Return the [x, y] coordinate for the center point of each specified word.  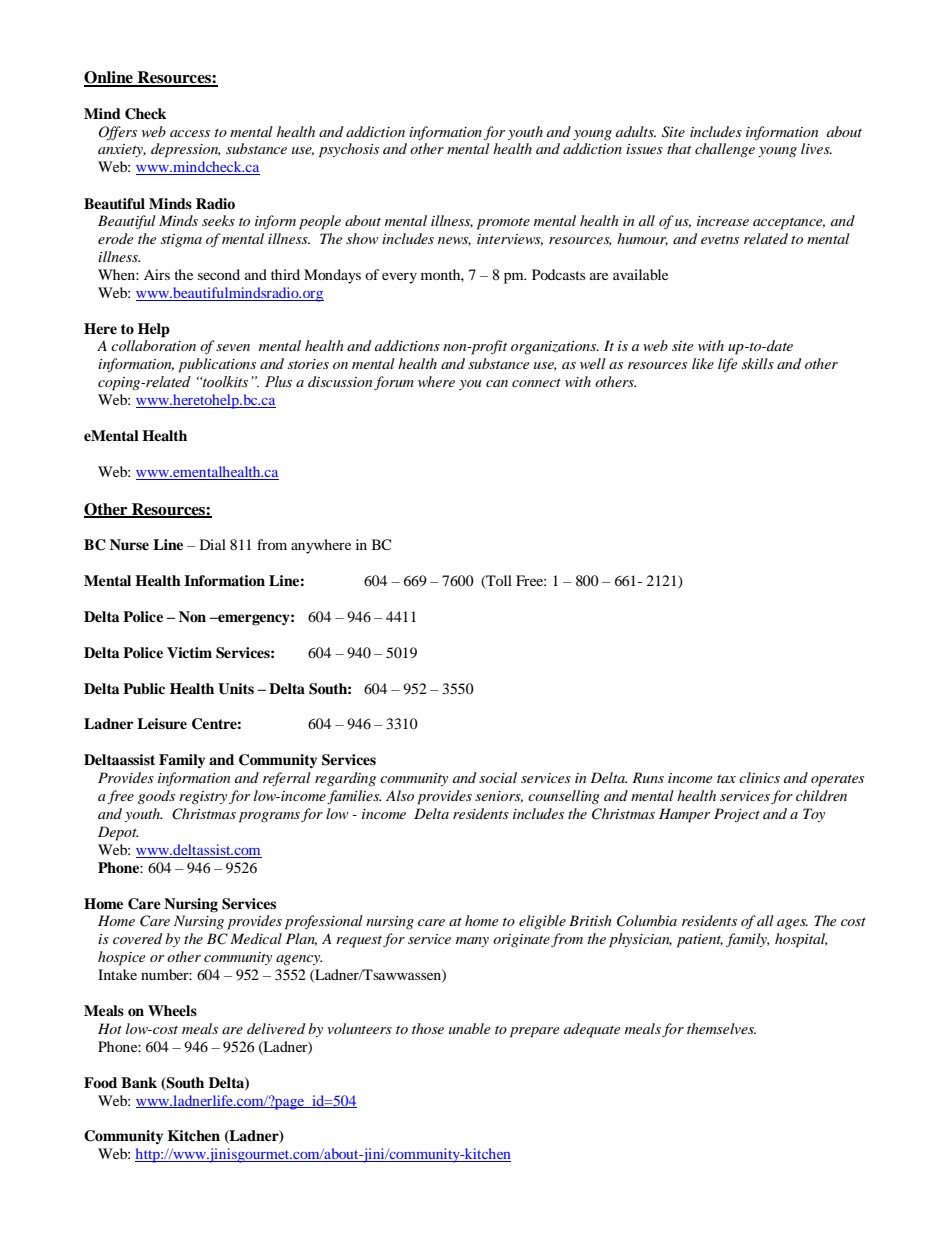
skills [758, 363]
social [498, 777]
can [497, 383]
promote [503, 224]
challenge [725, 150]
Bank [139, 1082]
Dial [213, 544]
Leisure [162, 723]
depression [186, 150]
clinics [759, 777]
